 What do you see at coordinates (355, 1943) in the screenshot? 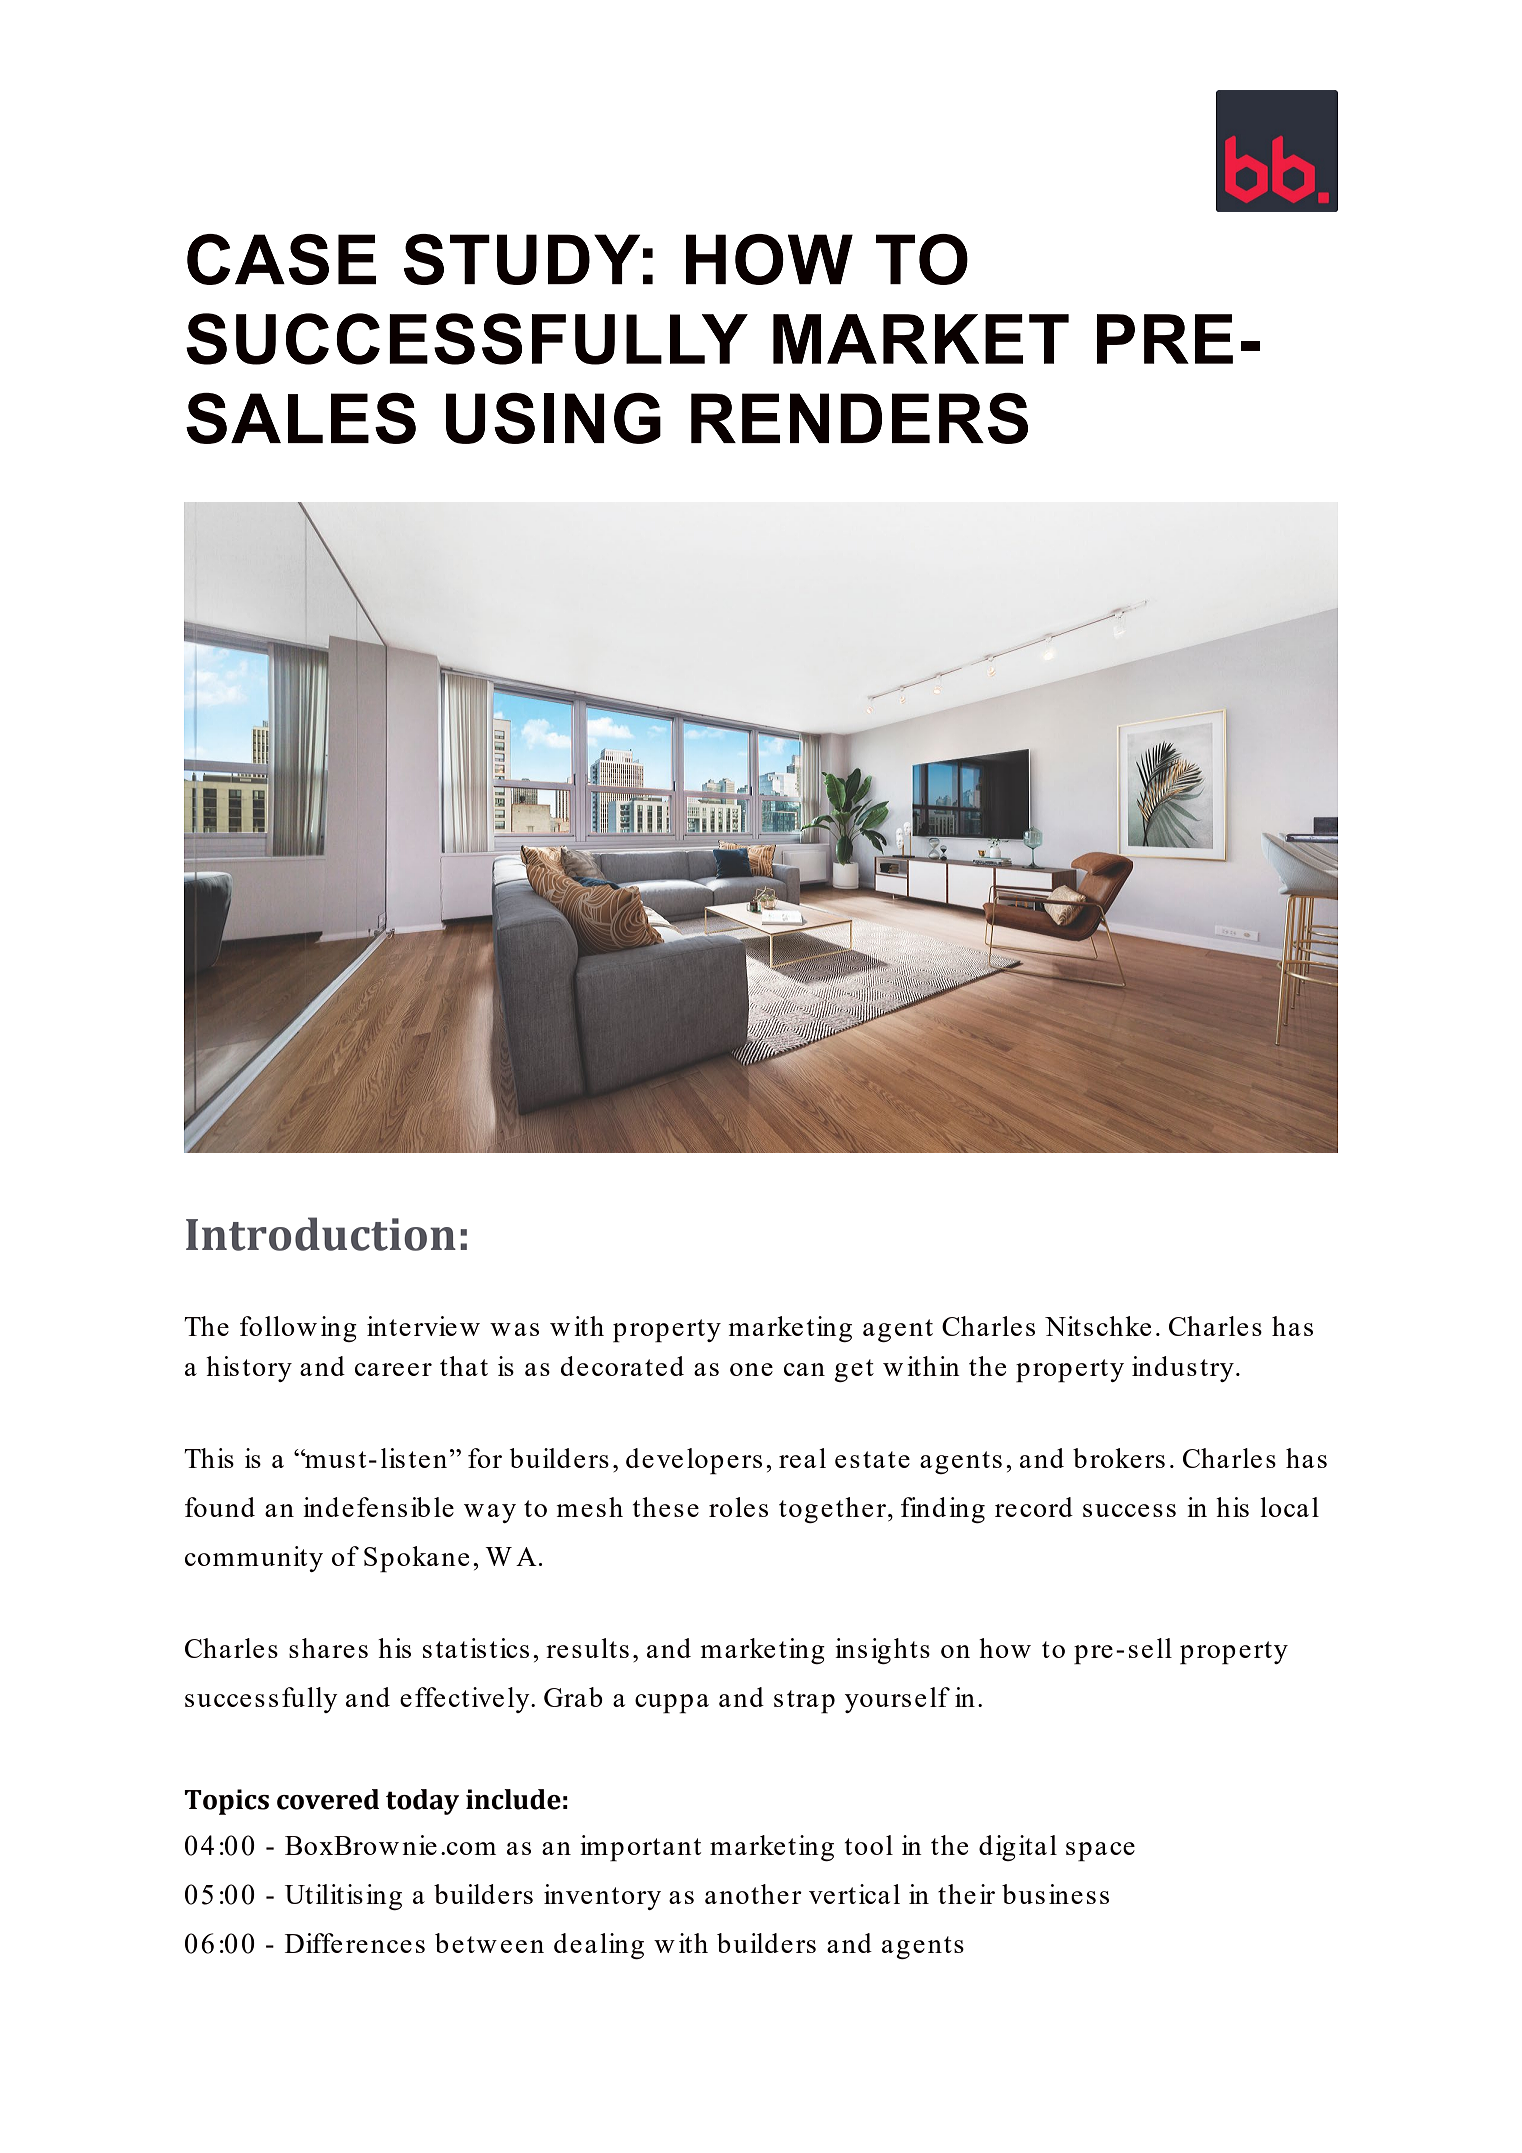
I see `Differences` at bounding box center [355, 1943].
